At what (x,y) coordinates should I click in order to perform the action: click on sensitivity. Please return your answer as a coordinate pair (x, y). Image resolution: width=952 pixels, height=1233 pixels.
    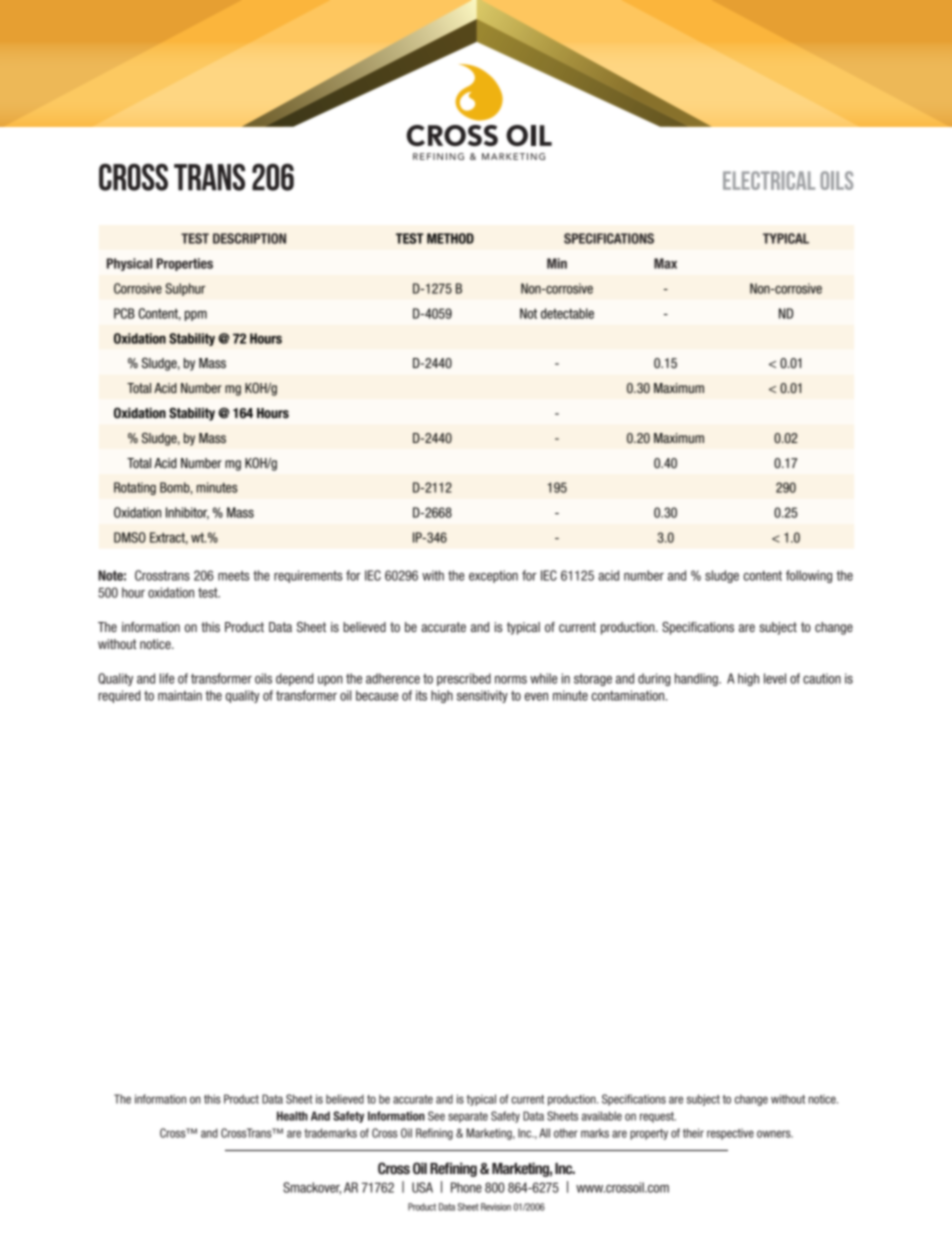
    Looking at the image, I should click on (482, 696).
